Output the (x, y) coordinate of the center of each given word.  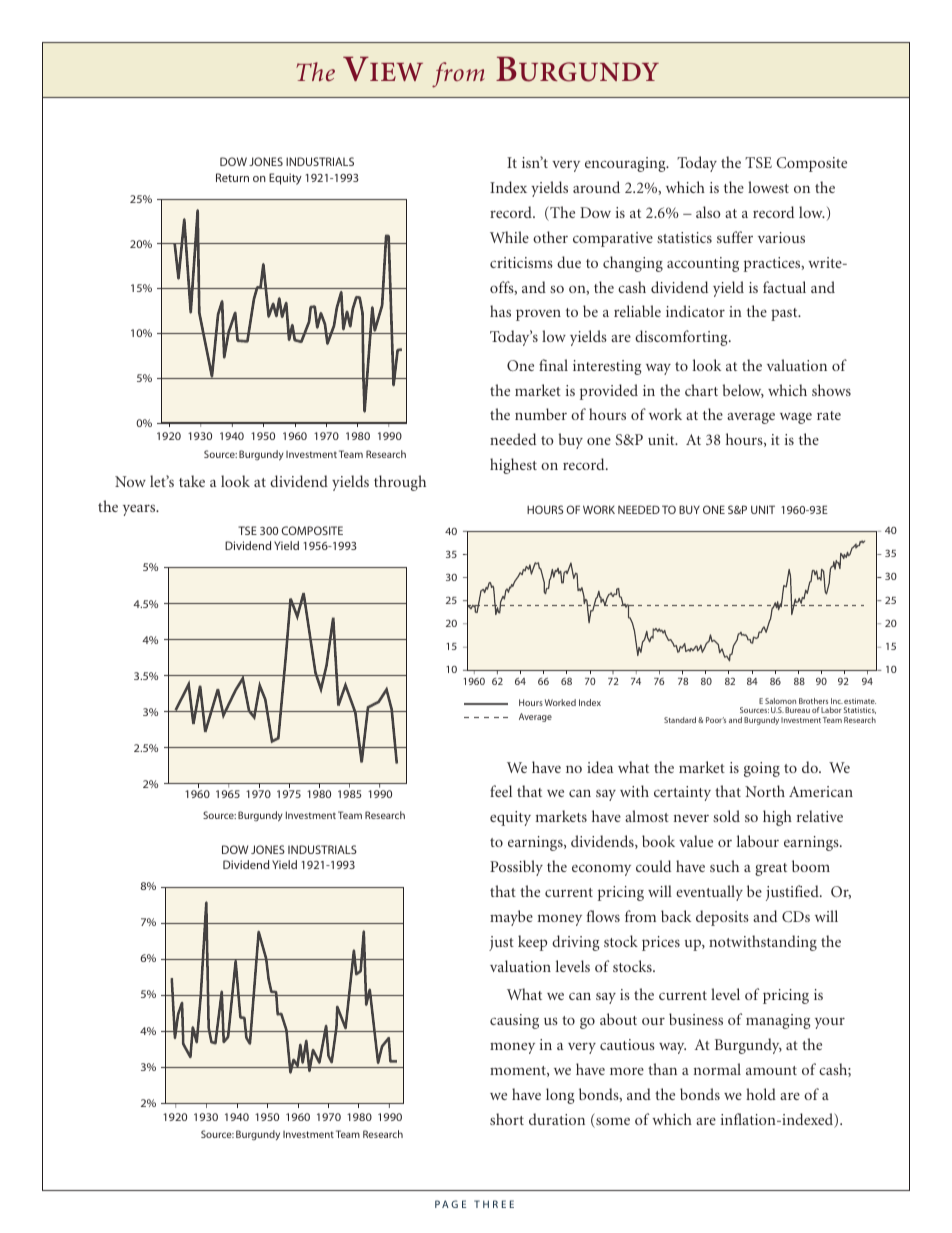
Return (232, 177)
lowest (768, 187)
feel (501, 791)
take (192, 481)
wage (796, 418)
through (400, 483)
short (507, 1119)
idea (600, 767)
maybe (511, 918)
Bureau (797, 710)
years (140, 510)
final (553, 365)
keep (532, 943)
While (509, 237)
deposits (722, 918)
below (743, 391)
